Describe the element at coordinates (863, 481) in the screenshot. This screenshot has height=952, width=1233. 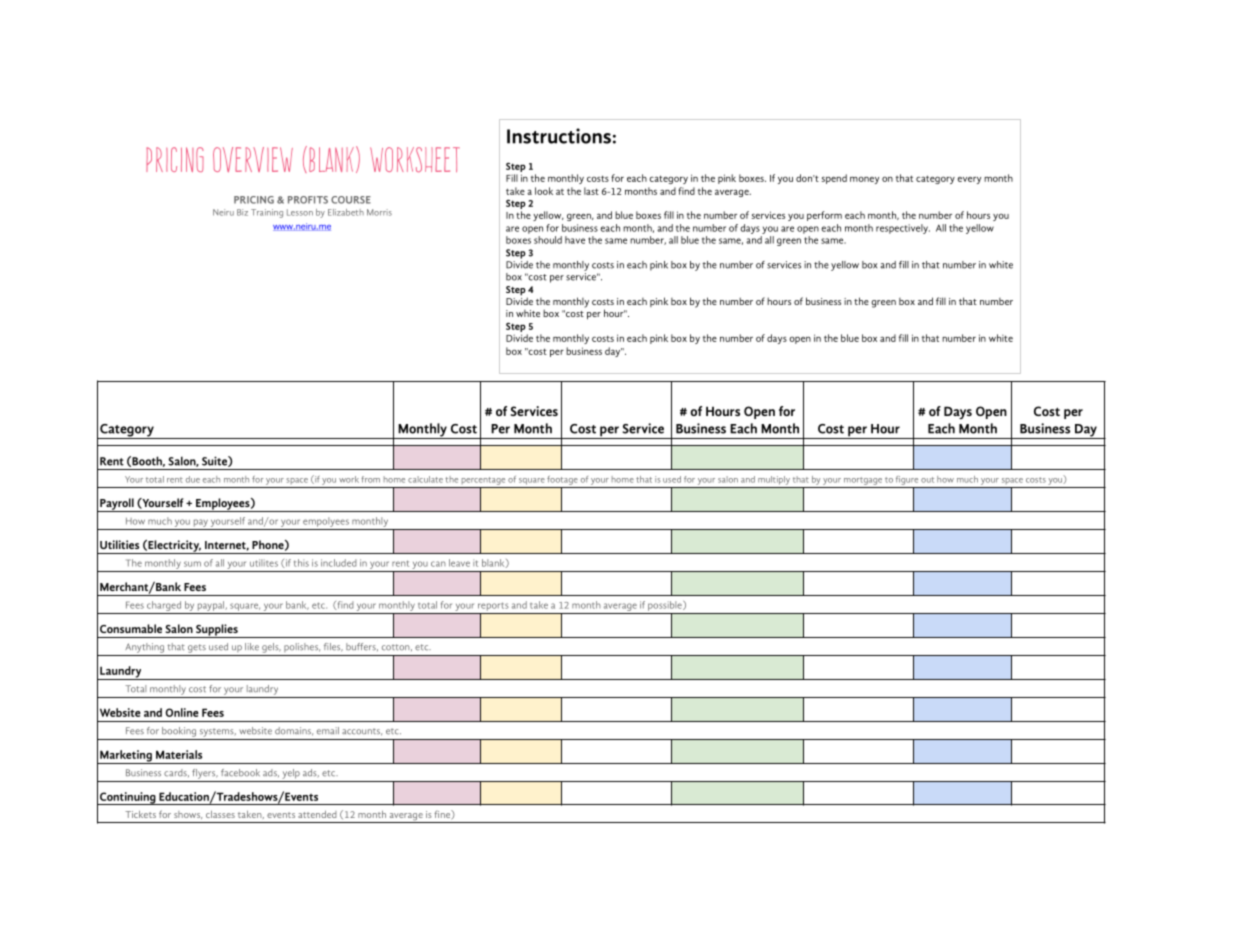
I see `mortgage` at that location.
